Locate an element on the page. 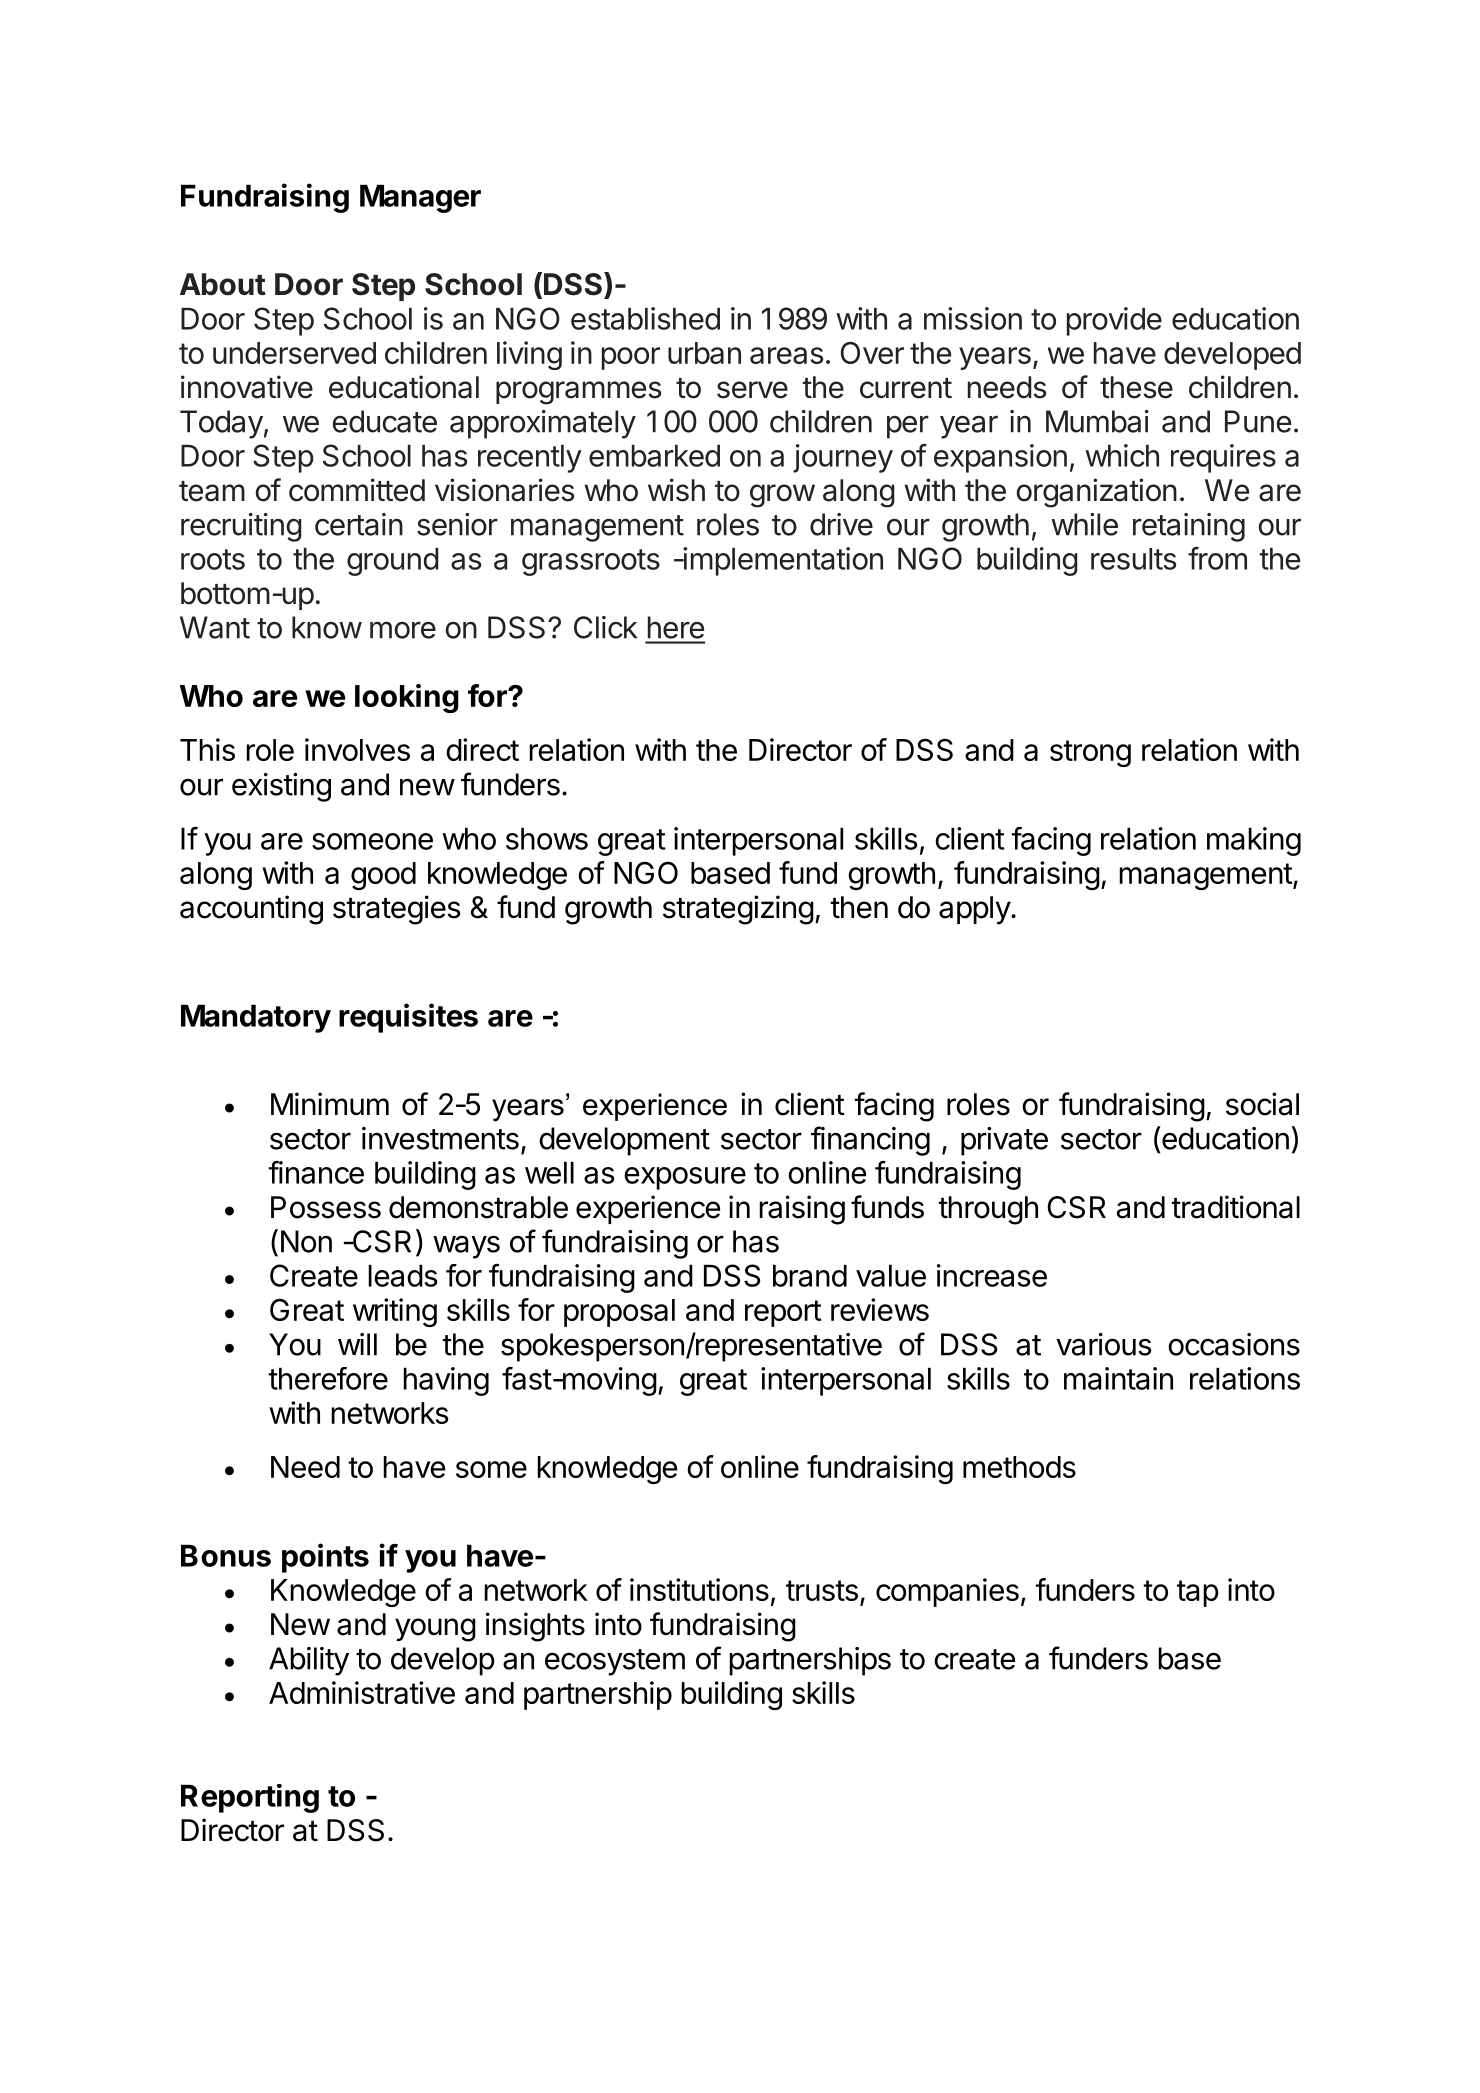 The width and height of the document is (1480, 2093). Click is located at coordinates (605, 627).
